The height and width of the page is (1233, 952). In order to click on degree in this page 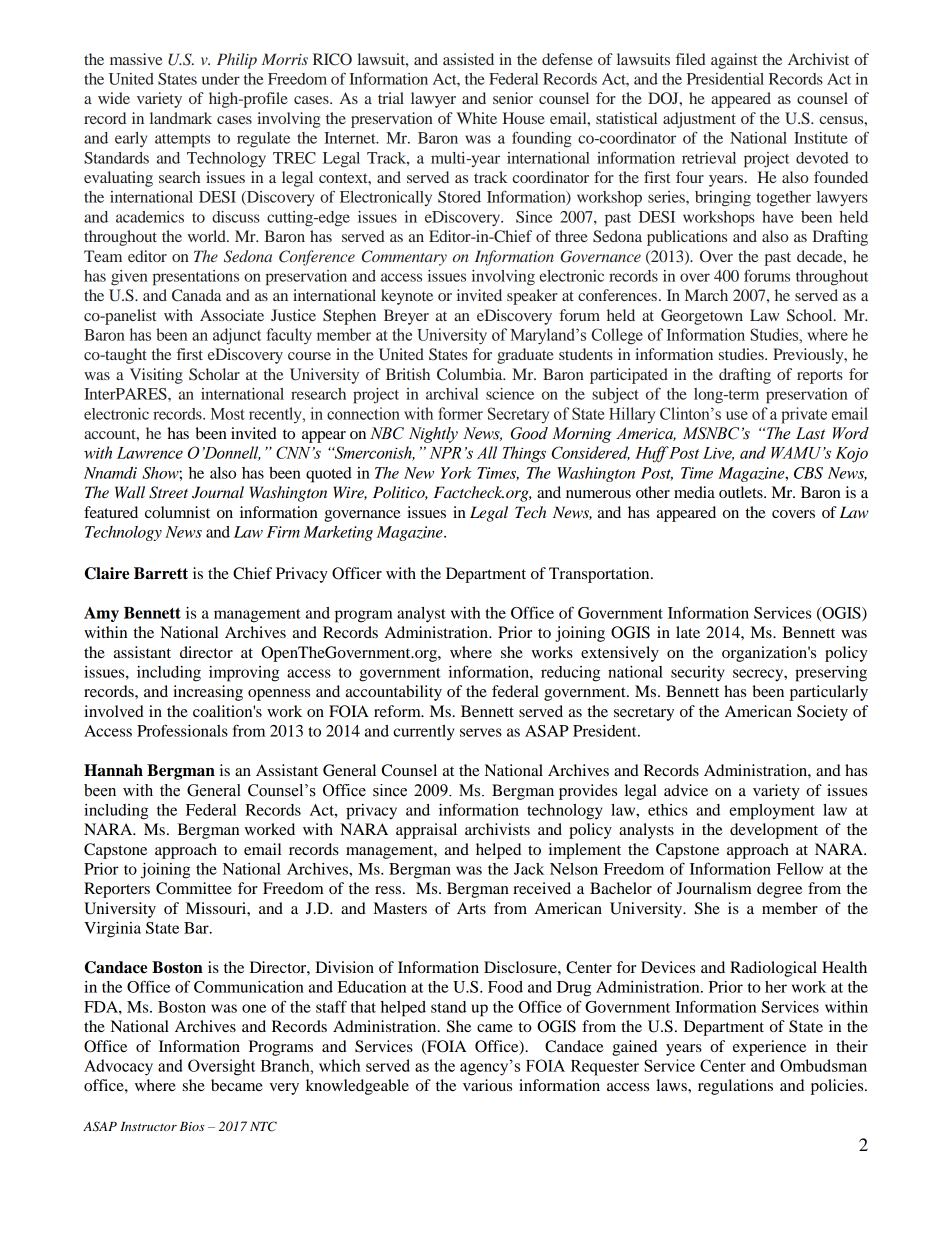, I will do `click(779, 890)`.
